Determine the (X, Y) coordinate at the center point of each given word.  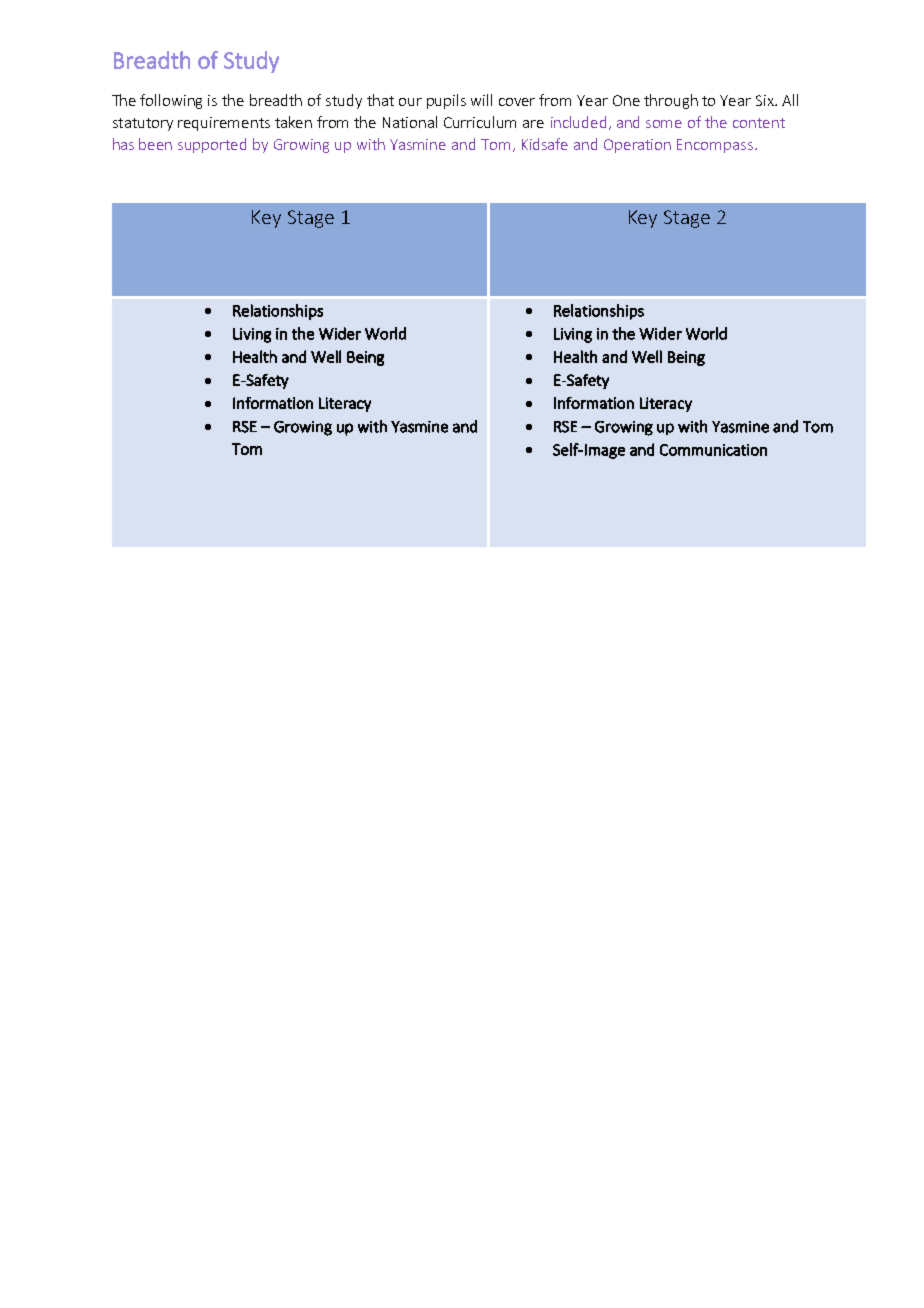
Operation (637, 146)
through (671, 101)
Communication (713, 450)
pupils (446, 101)
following (171, 101)
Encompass (715, 146)
